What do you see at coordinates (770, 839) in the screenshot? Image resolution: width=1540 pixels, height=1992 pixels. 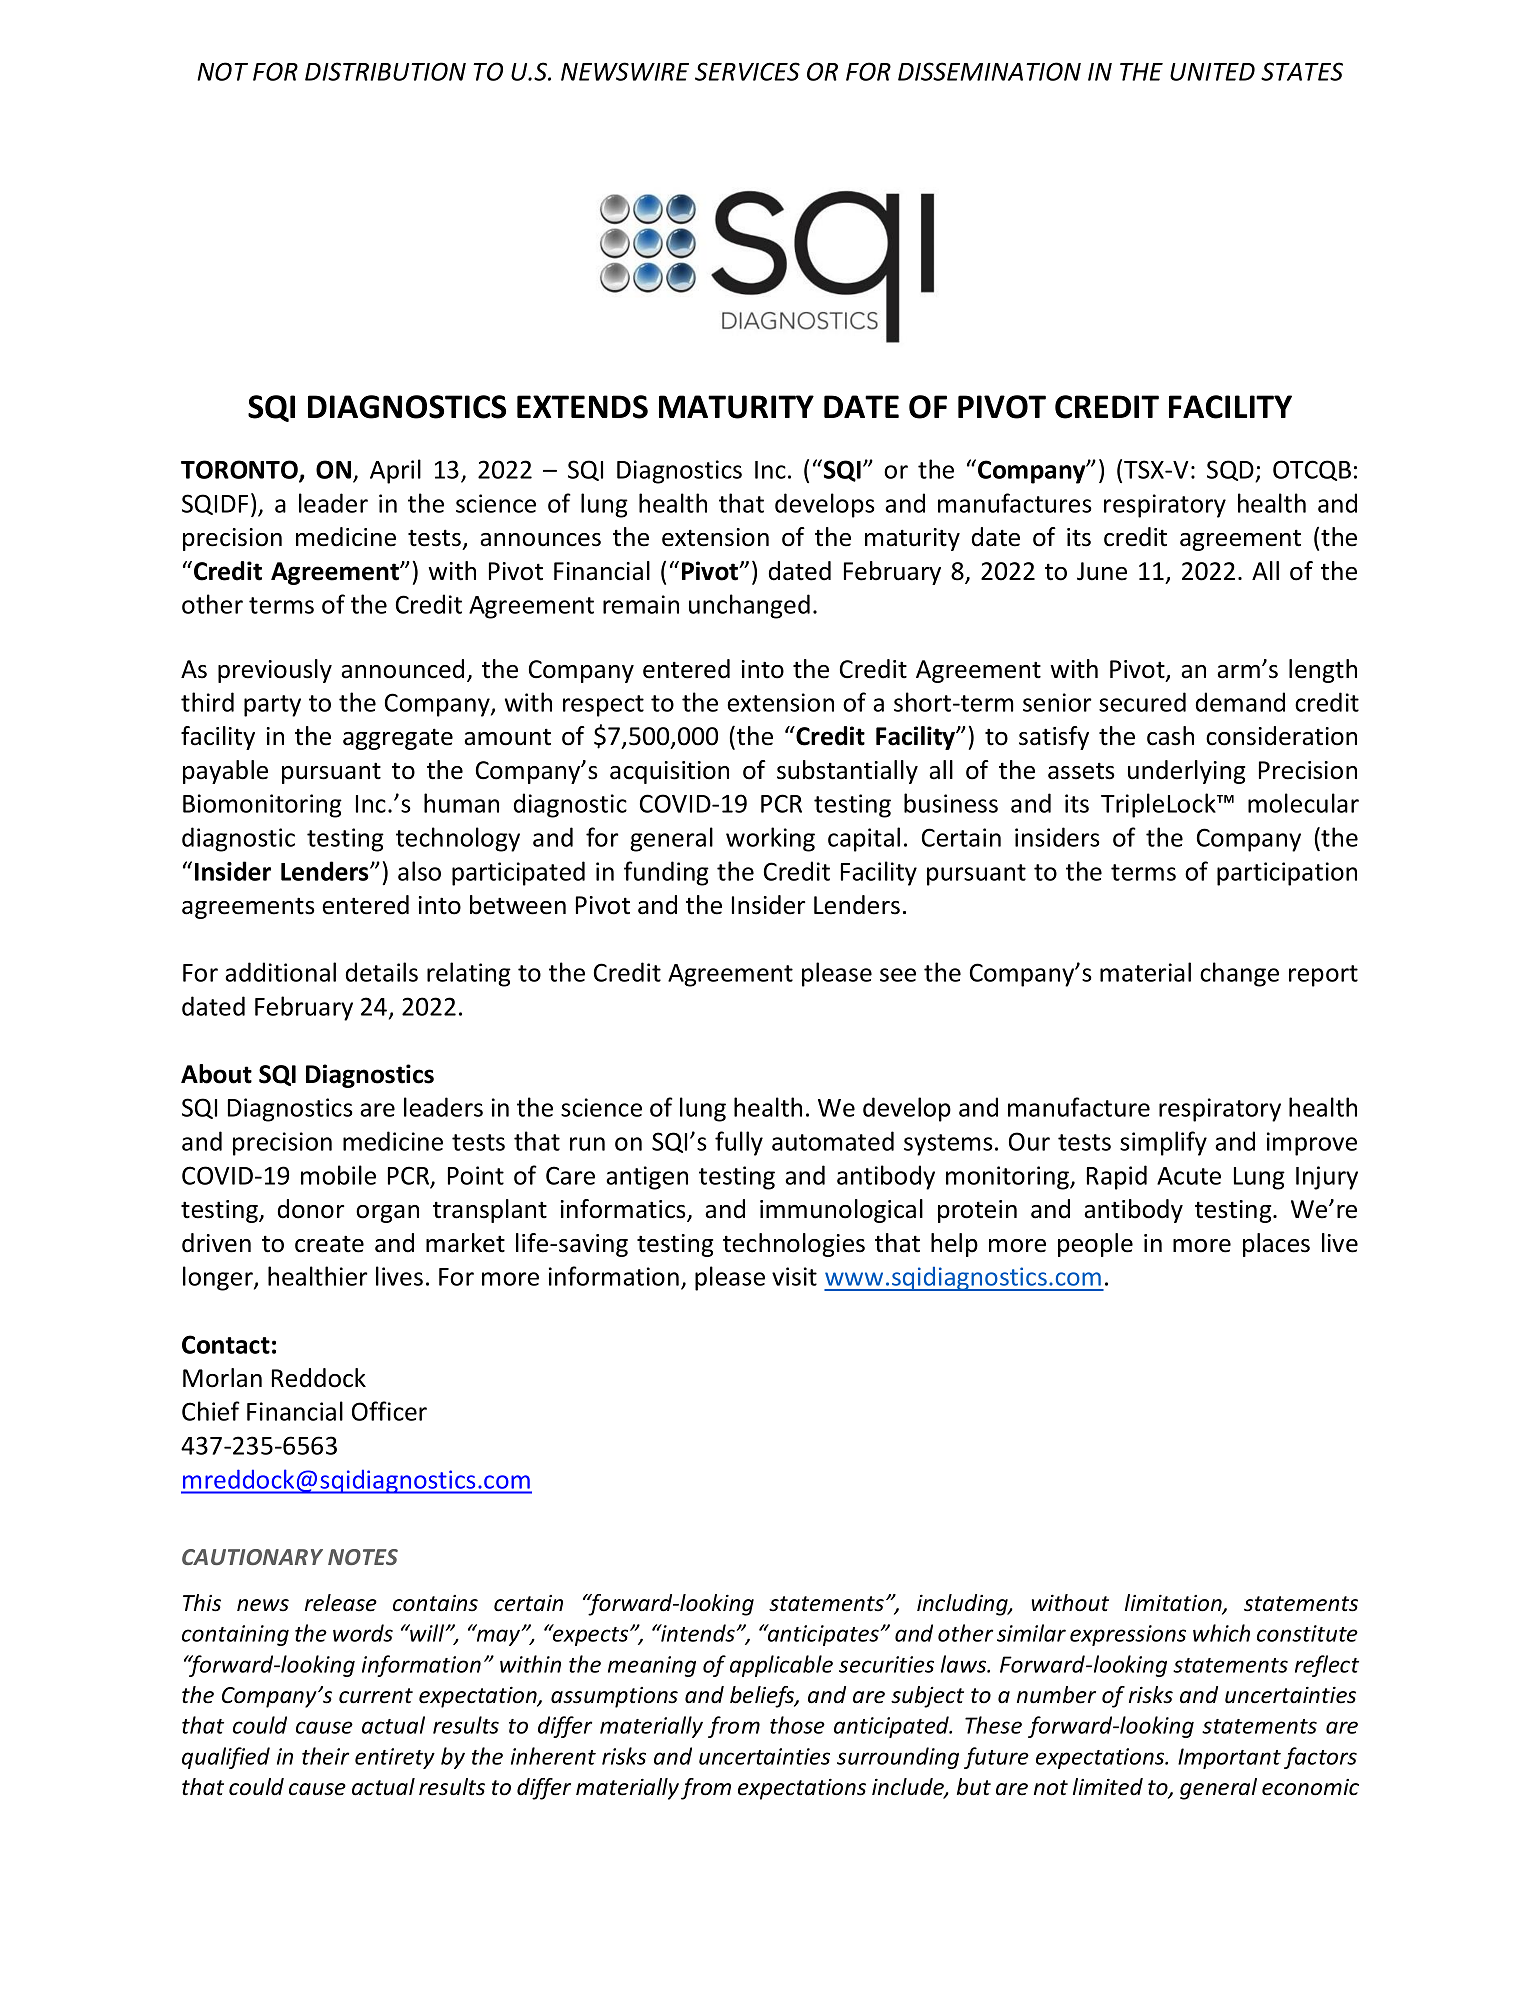 I see `working` at bounding box center [770, 839].
